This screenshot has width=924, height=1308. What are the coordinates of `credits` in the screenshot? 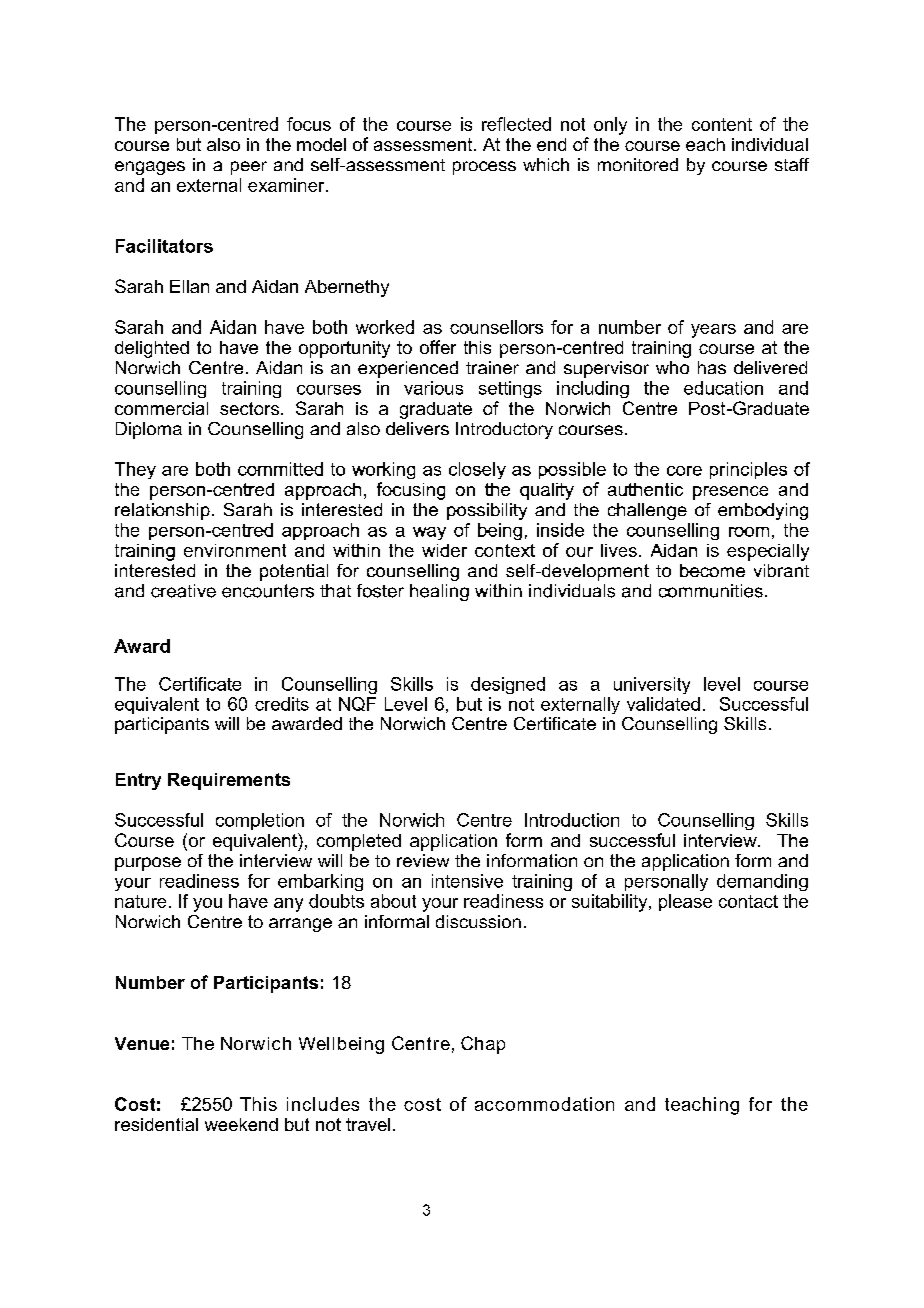 It's located at (282, 704).
